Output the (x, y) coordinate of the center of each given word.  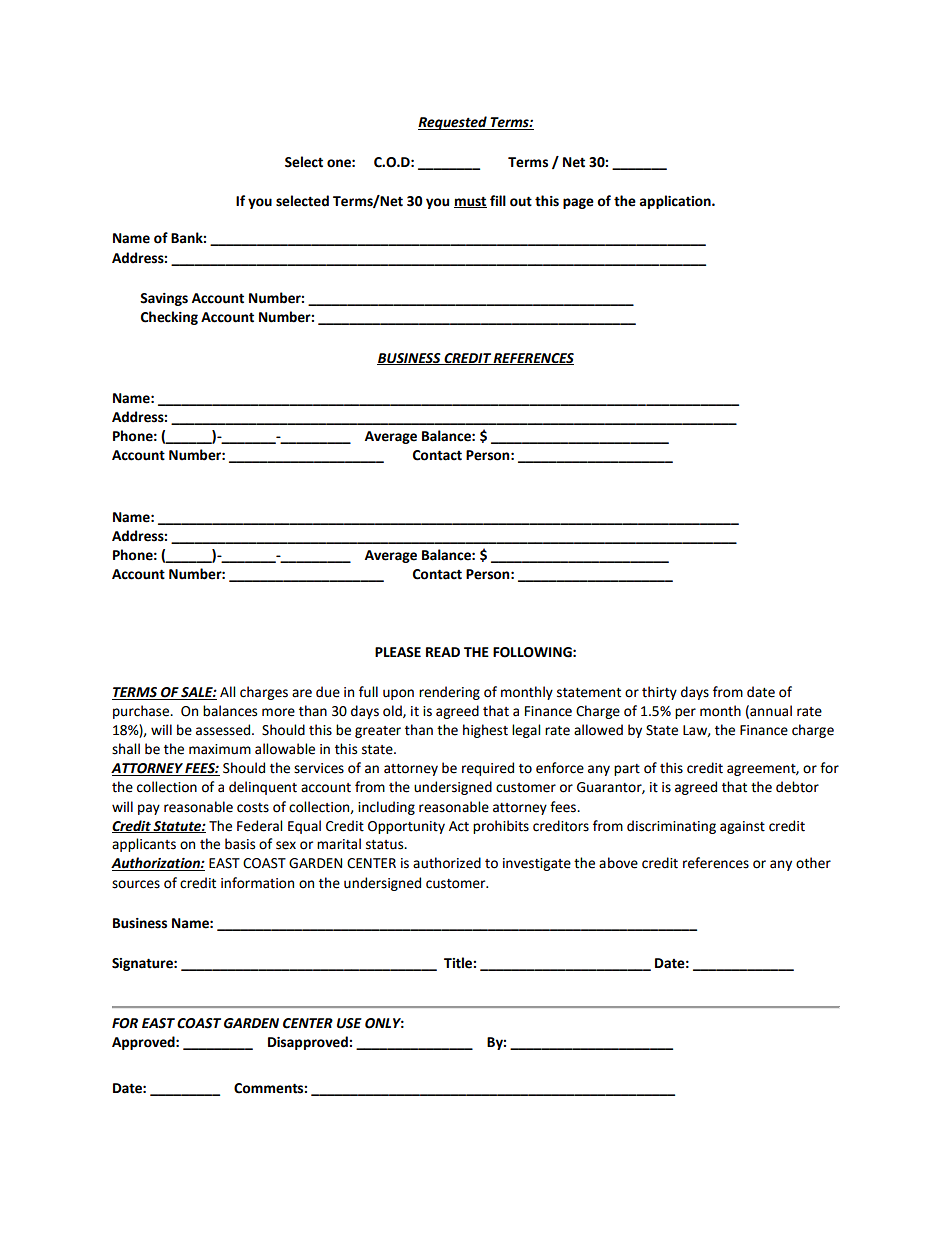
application (676, 202)
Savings (164, 299)
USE (349, 1023)
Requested (453, 123)
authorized (447, 863)
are (302, 693)
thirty (659, 693)
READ (443, 652)
